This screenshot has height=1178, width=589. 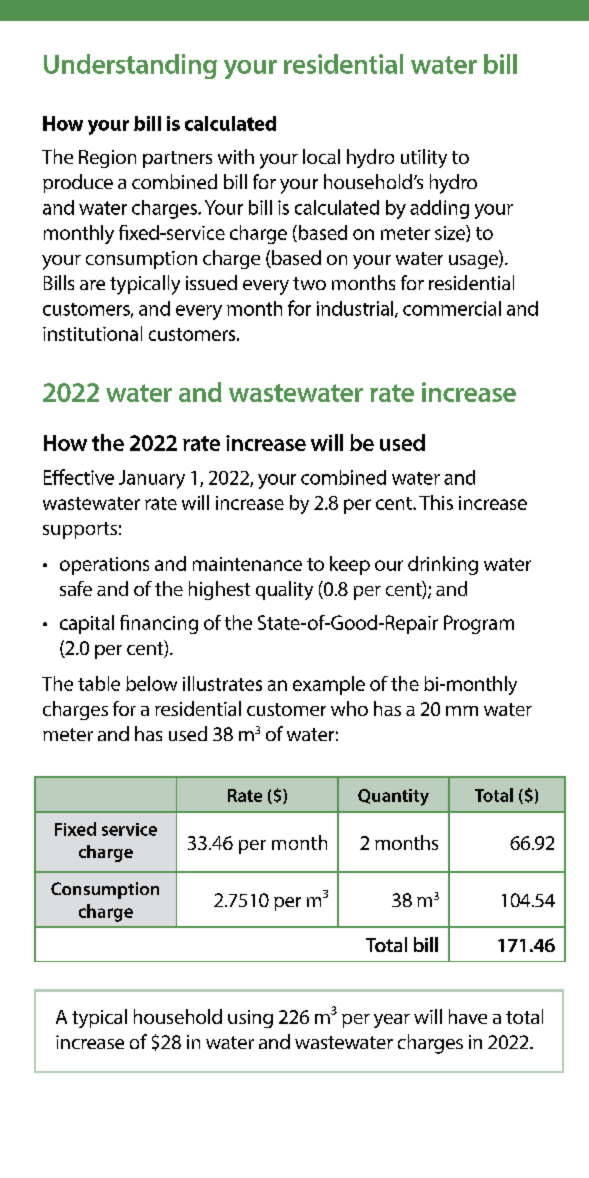 I want to click on year, so click(x=392, y=1021).
